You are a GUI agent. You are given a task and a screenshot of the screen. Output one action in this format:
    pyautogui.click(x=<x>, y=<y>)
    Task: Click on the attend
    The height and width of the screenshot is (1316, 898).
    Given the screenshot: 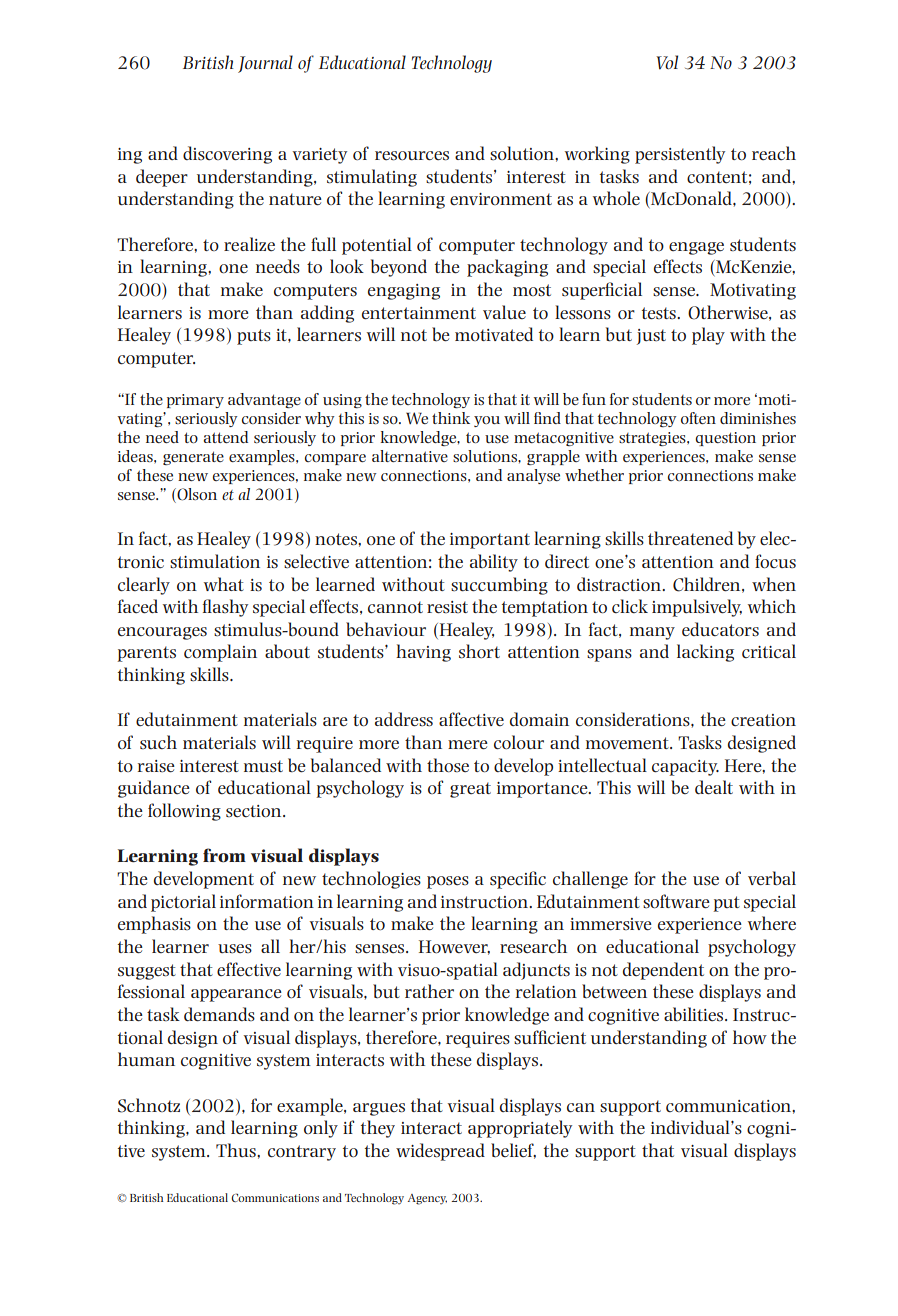 What is the action you would take?
    pyautogui.click(x=225, y=437)
